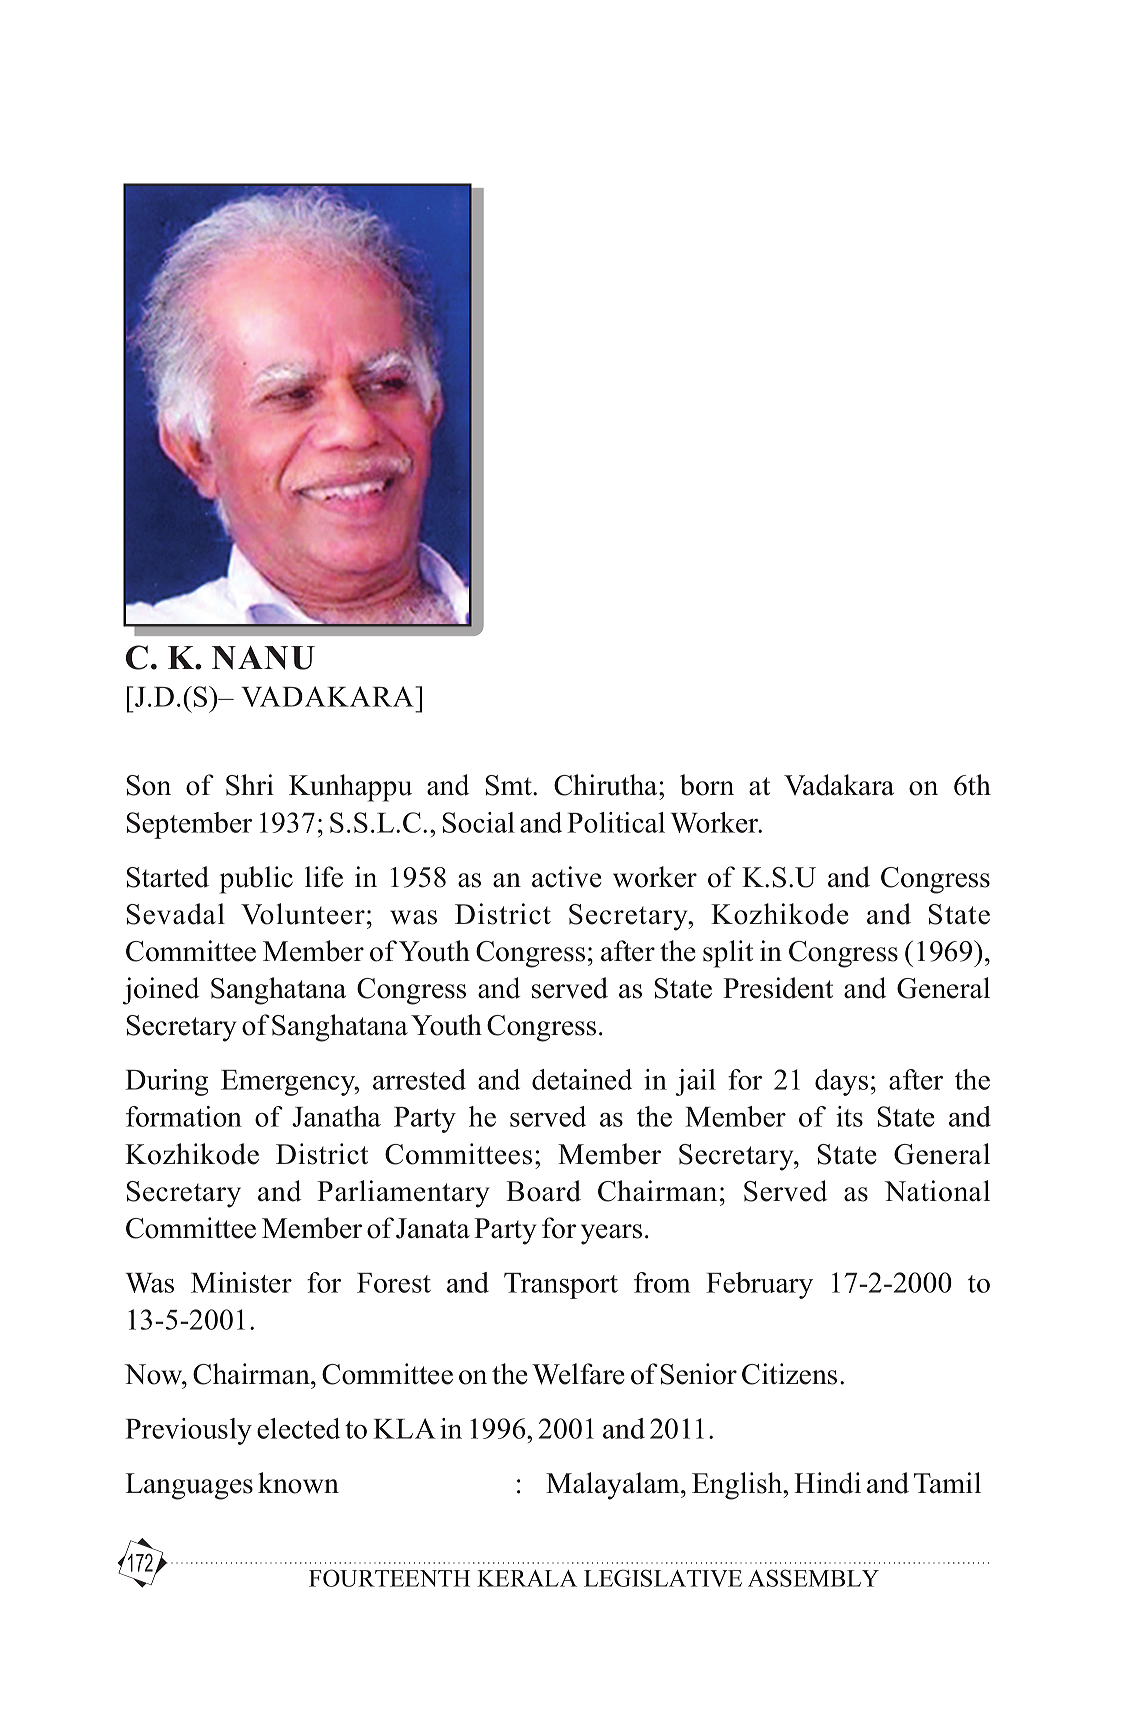  What do you see at coordinates (578, 1374) in the image?
I see `Welfare` at bounding box center [578, 1374].
